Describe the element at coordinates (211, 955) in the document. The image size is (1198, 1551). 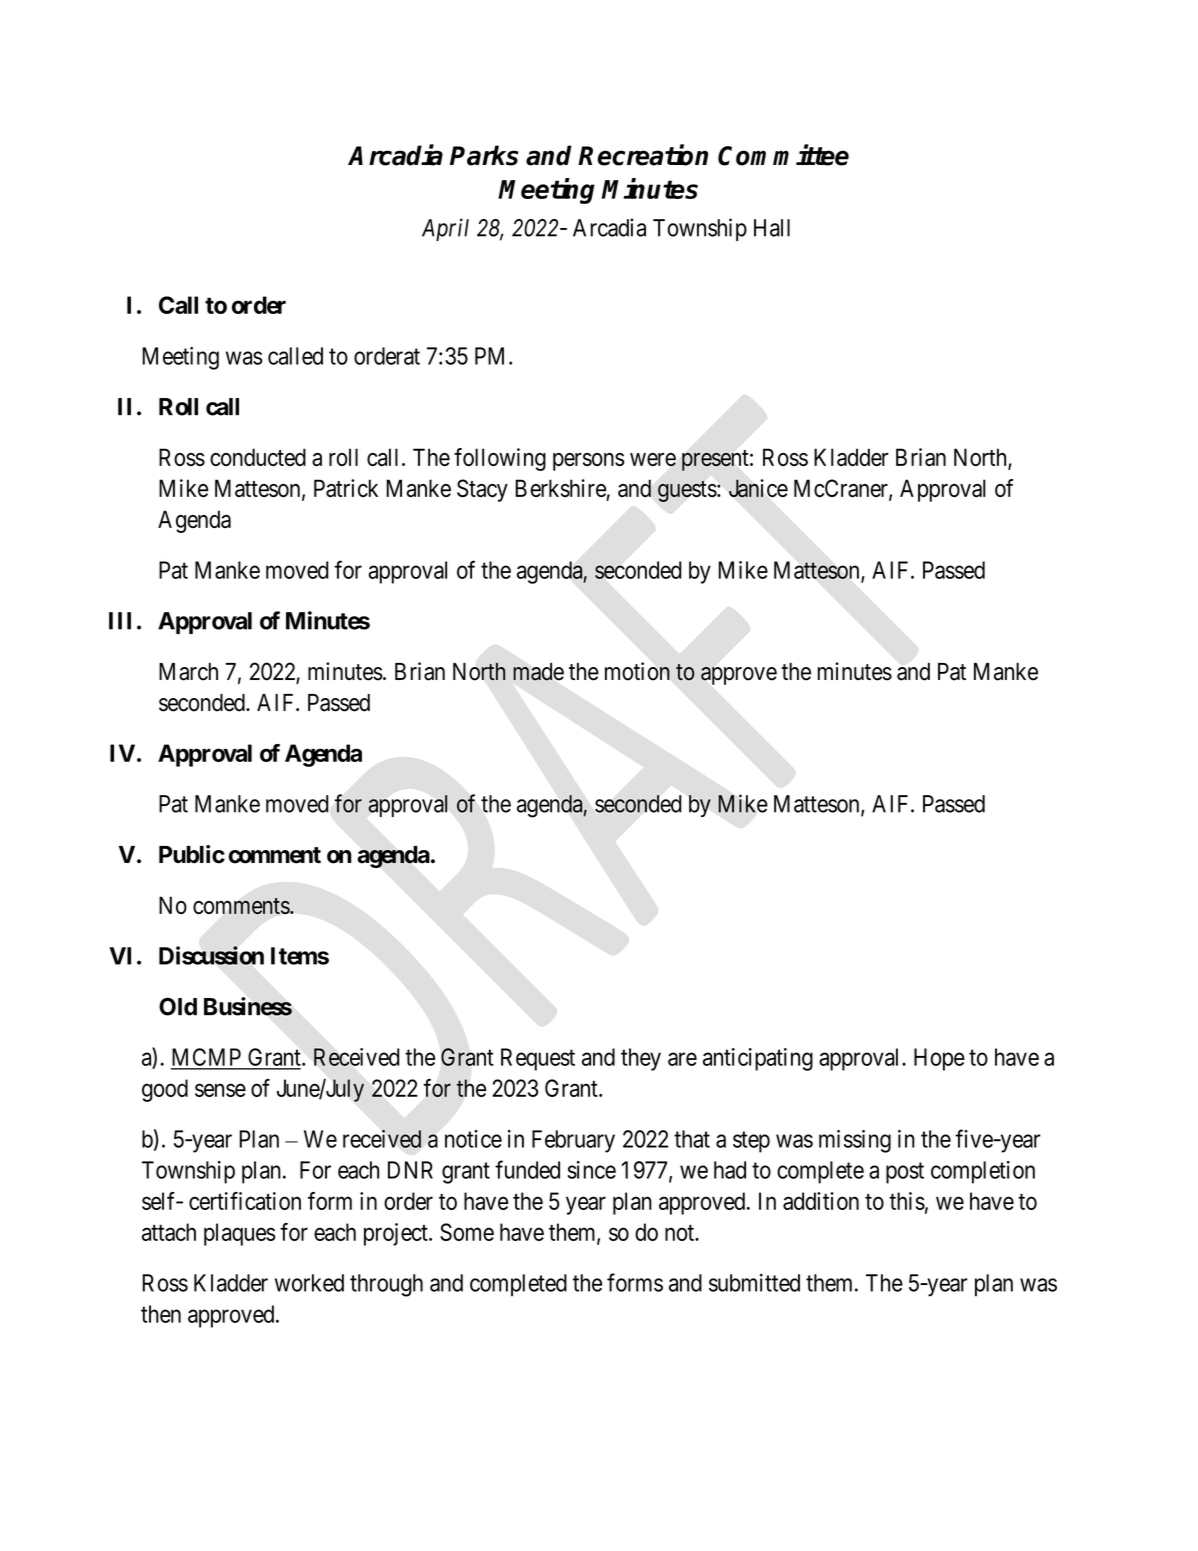
I see `Discussion` at that location.
